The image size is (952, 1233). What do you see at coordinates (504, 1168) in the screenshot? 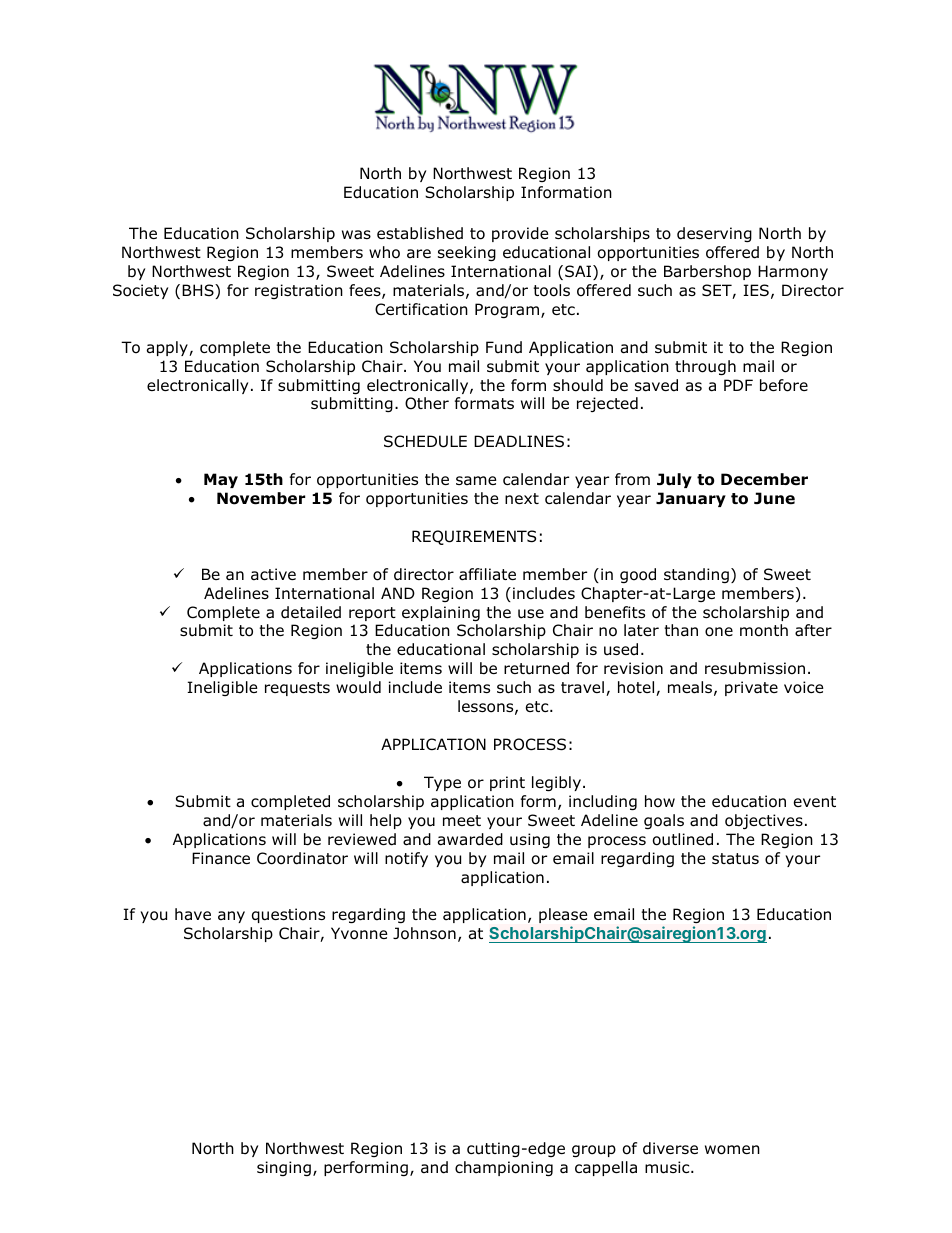
I see `championing` at bounding box center [504, 1168].
